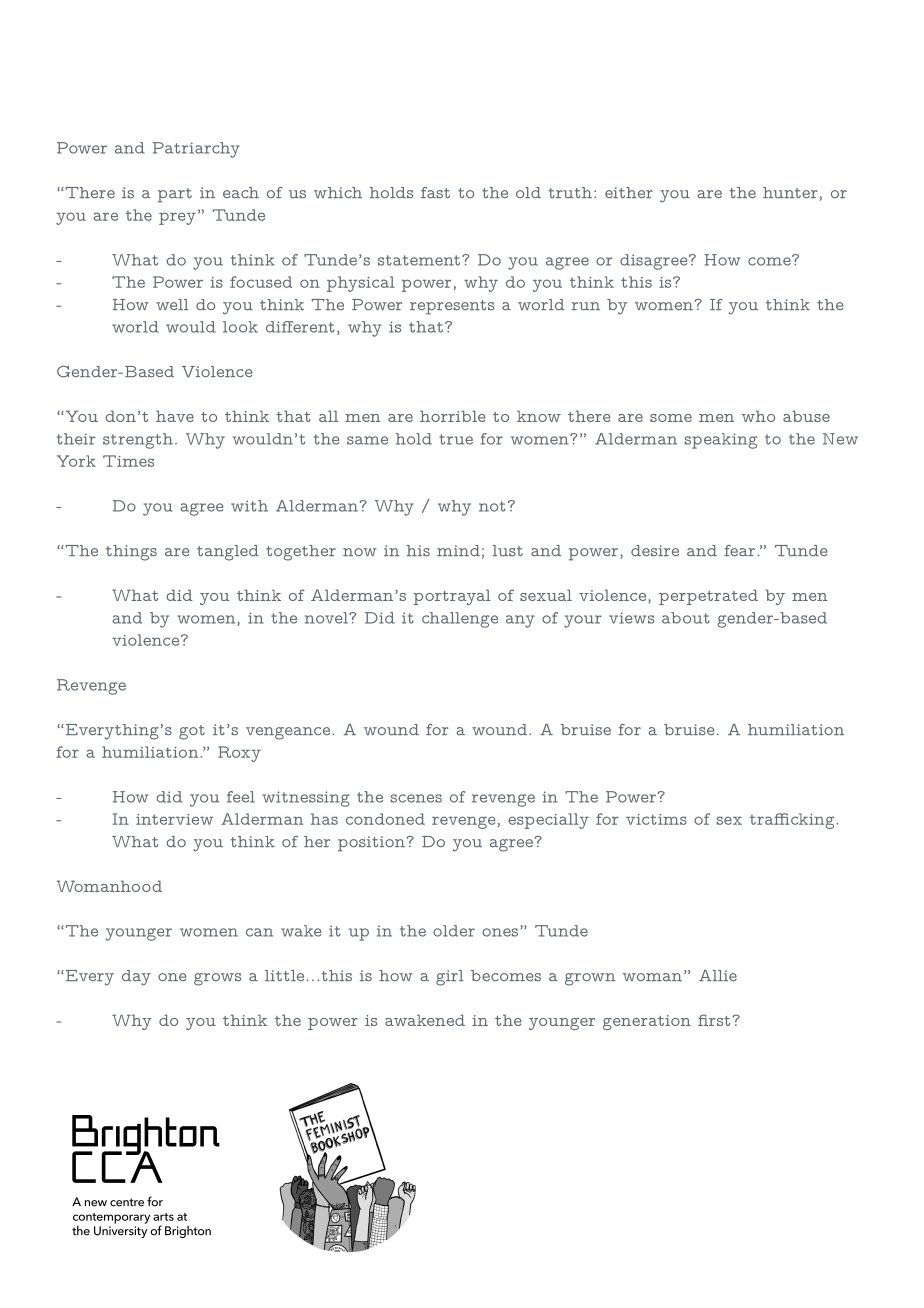  I want to click on fast, so click(435, 192).
